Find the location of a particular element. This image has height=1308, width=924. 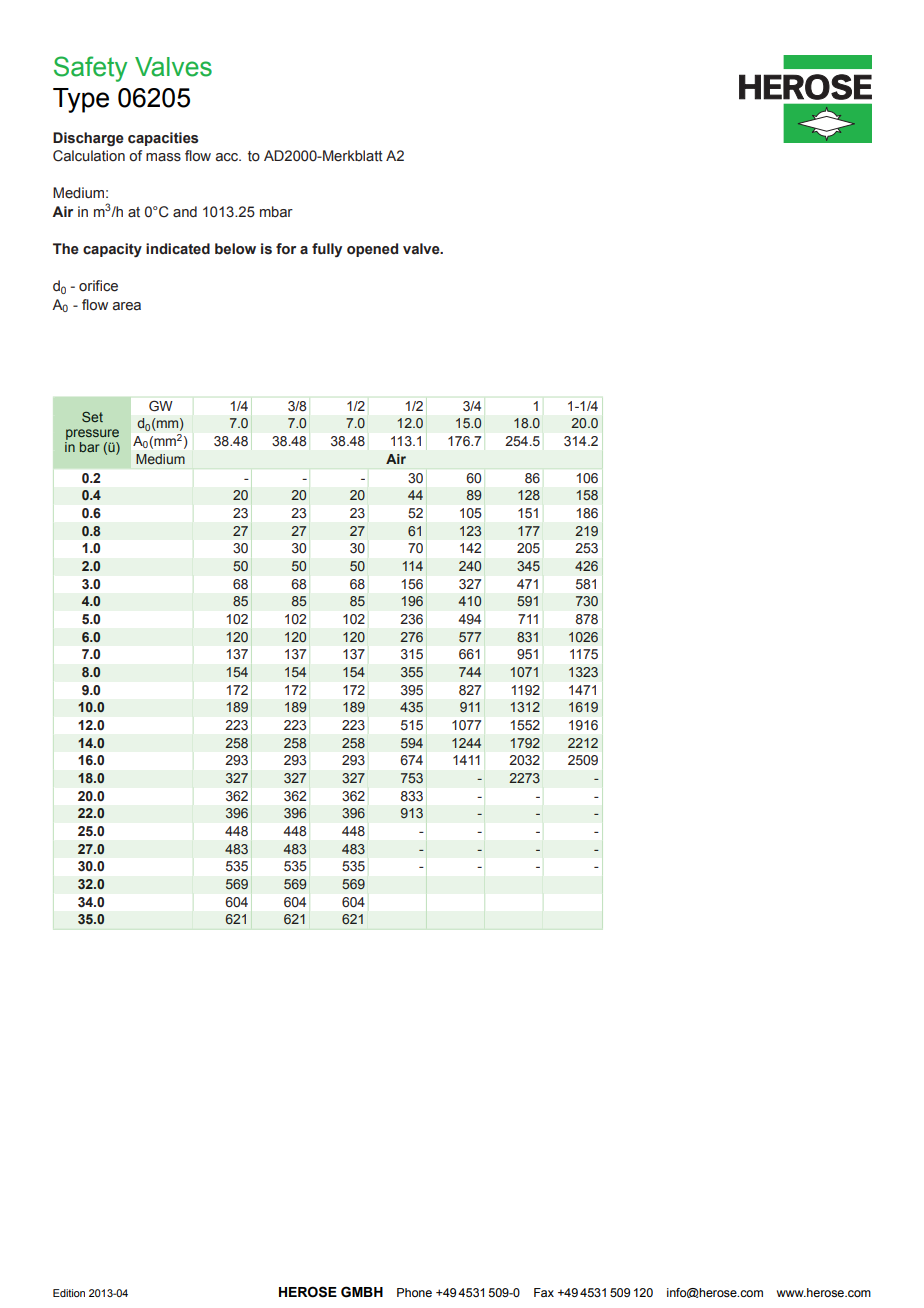

Set is located at coordinates (92, 417).
